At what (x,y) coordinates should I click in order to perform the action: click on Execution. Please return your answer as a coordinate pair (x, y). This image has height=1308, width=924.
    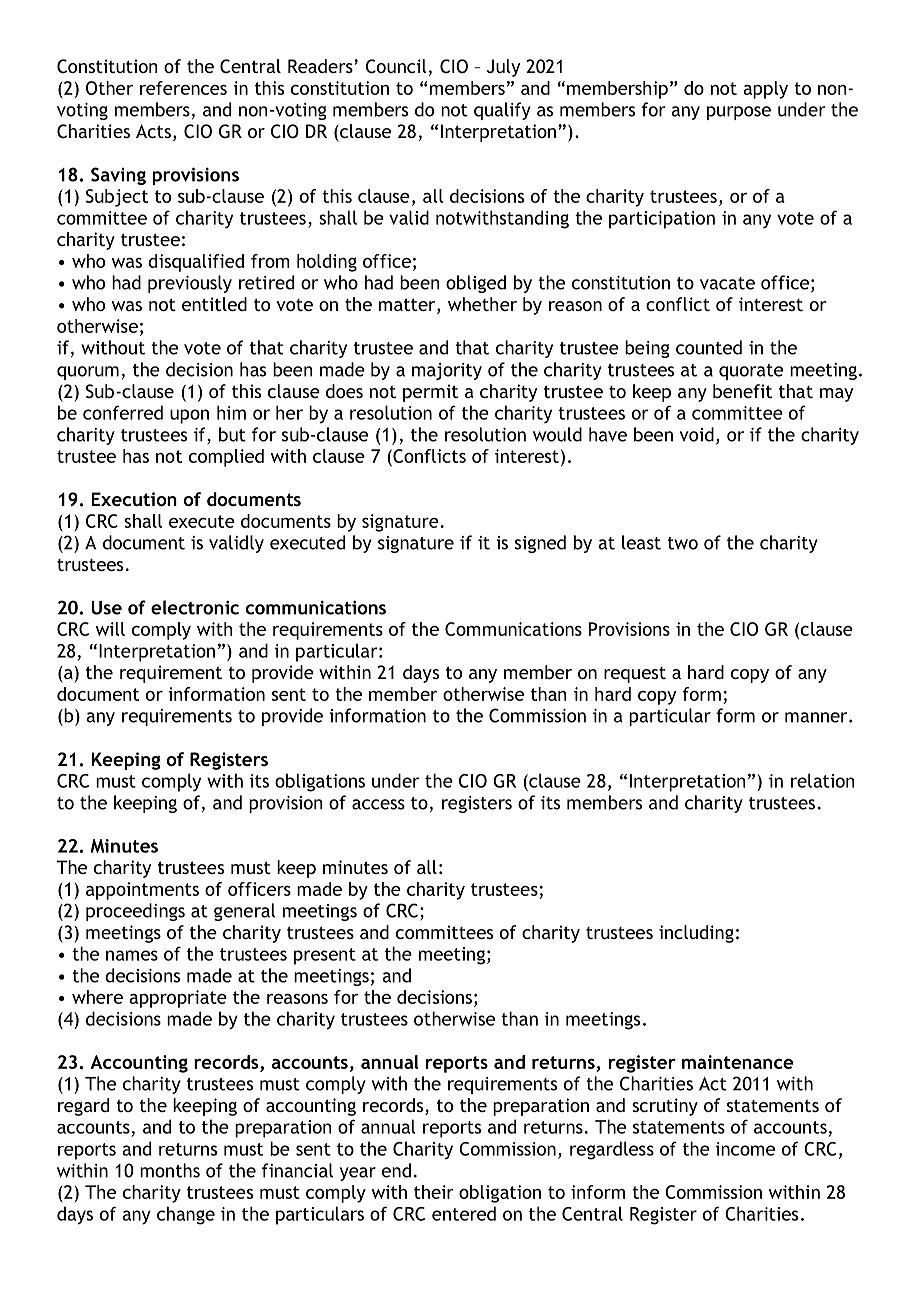
    Looking at the image, I should click on (134, 499).
